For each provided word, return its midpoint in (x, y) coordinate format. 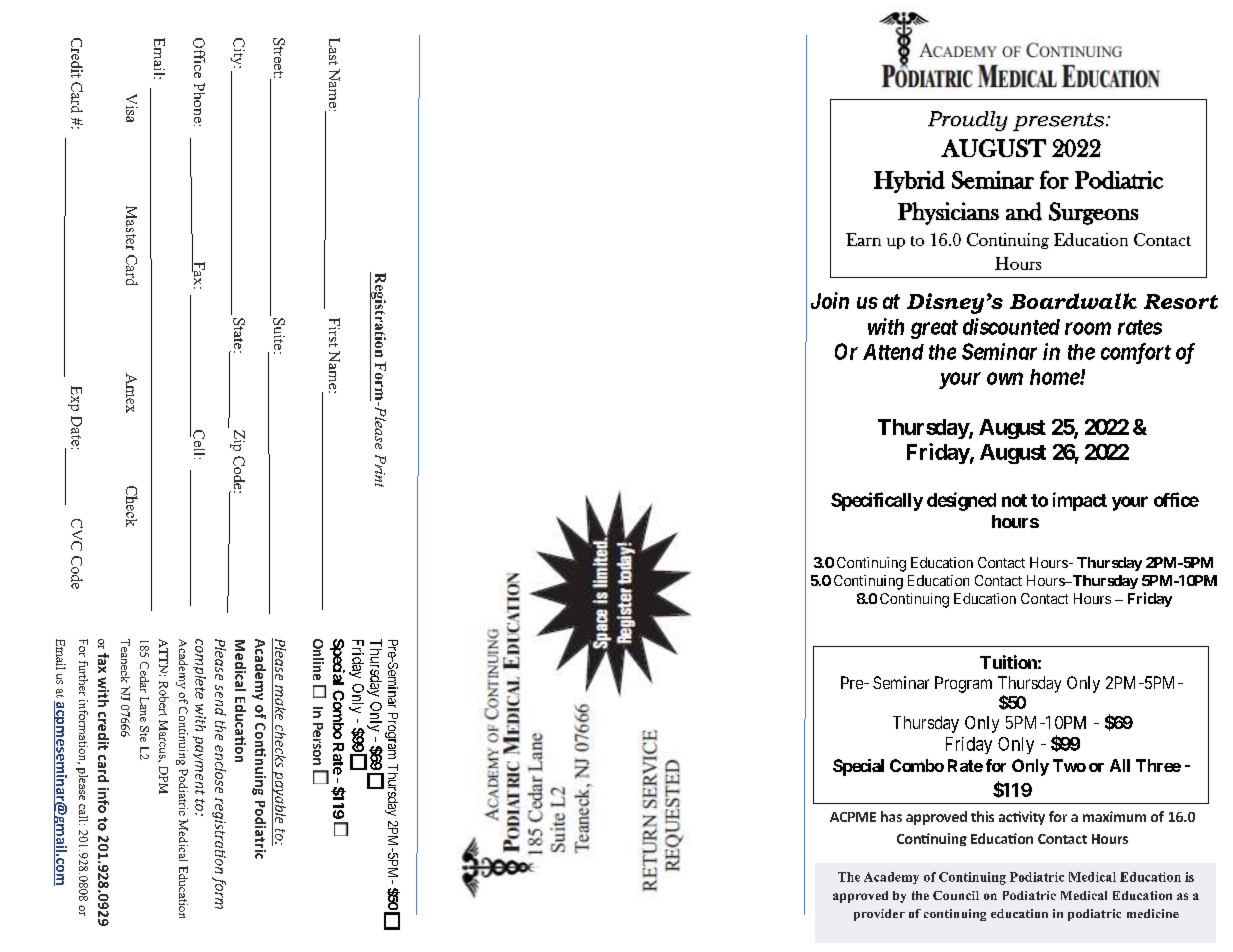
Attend (893, 352)
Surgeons (1093, 213)
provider (879, 915)
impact (1080, 501)
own (1005, 378)
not (1014, 500)
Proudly (968, 121)
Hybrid (909, 182)
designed (961, 501)
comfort (1136, 353)
